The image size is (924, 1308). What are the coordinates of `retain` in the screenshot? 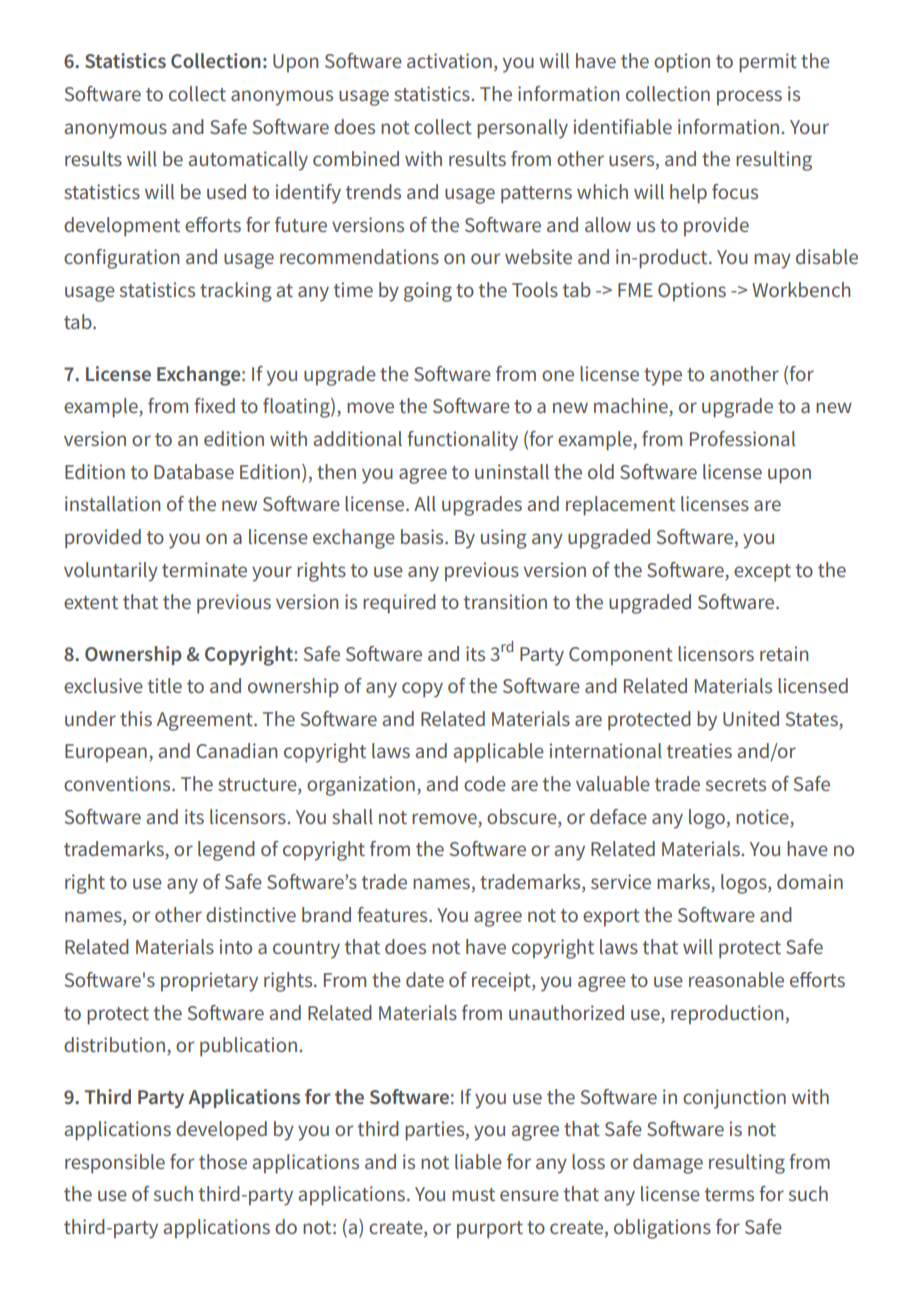 It's located at (784, 653).
